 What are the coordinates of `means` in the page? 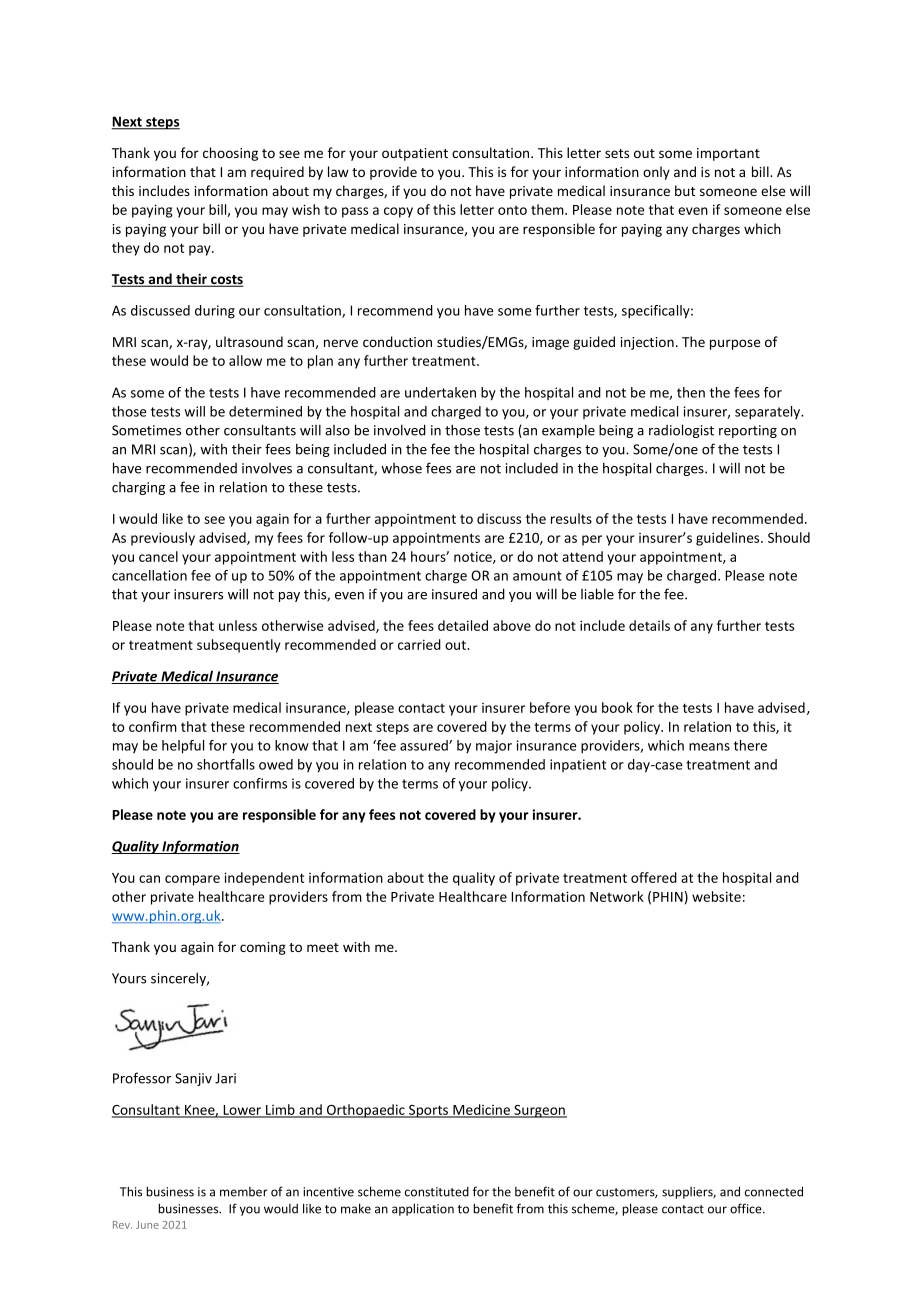 It's located at (709, 747).
